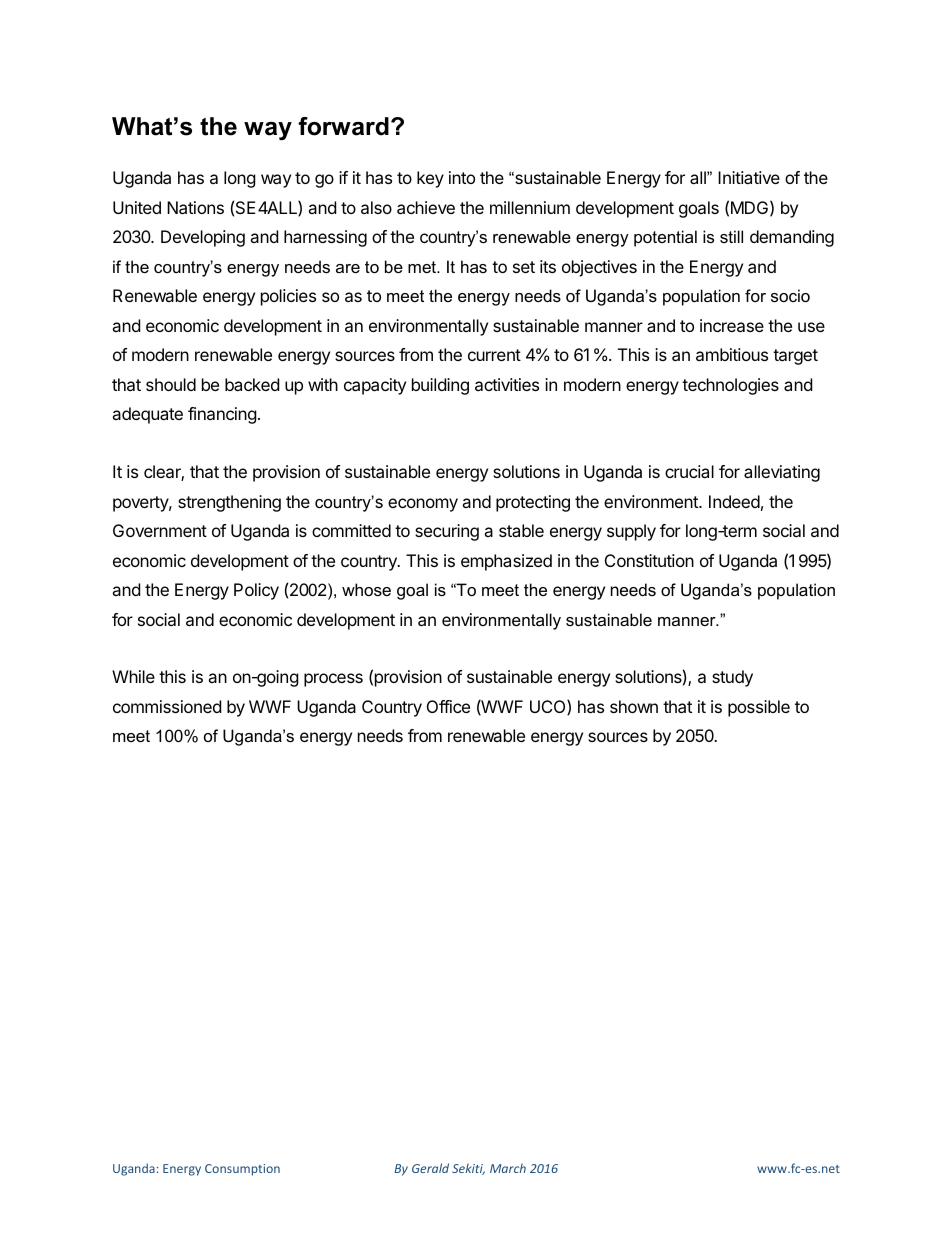 The image size is (952, 1233). I want to click on Gerald, so click(430, 1168).
